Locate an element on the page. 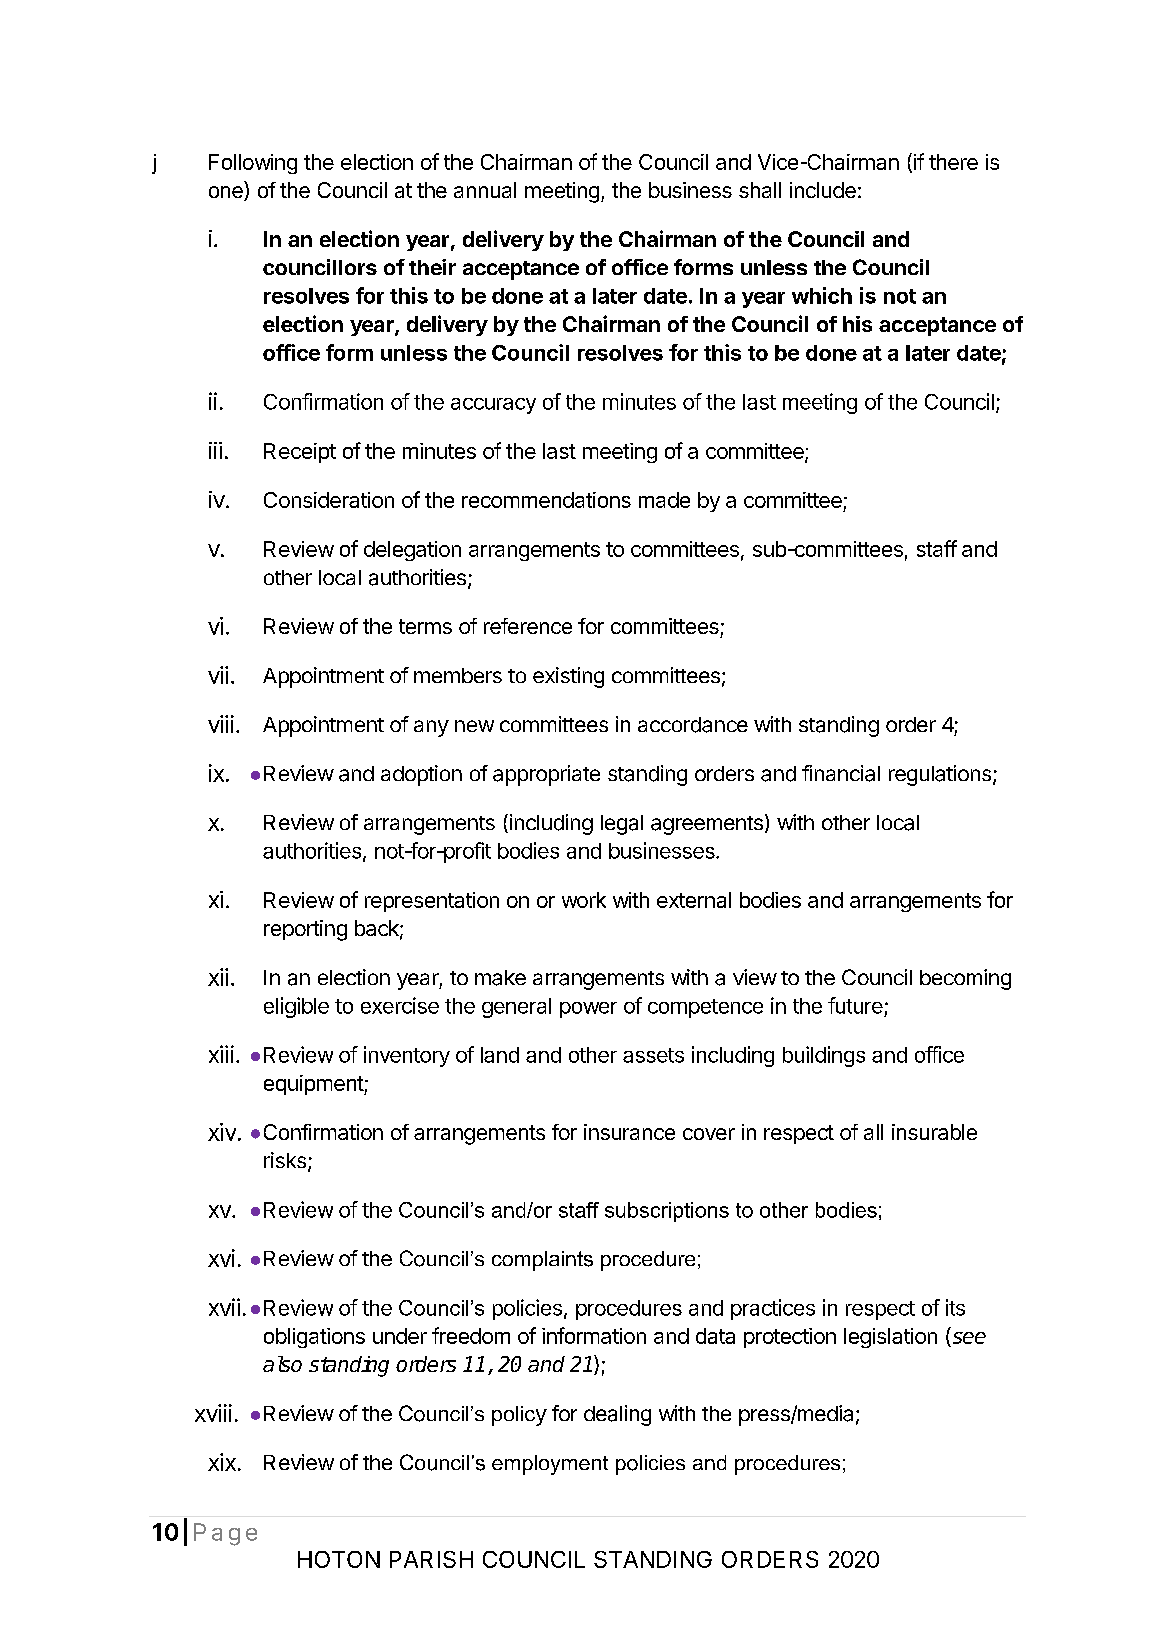 This page has width=1161, height=1642. include is located at coordinates (823, 190).
